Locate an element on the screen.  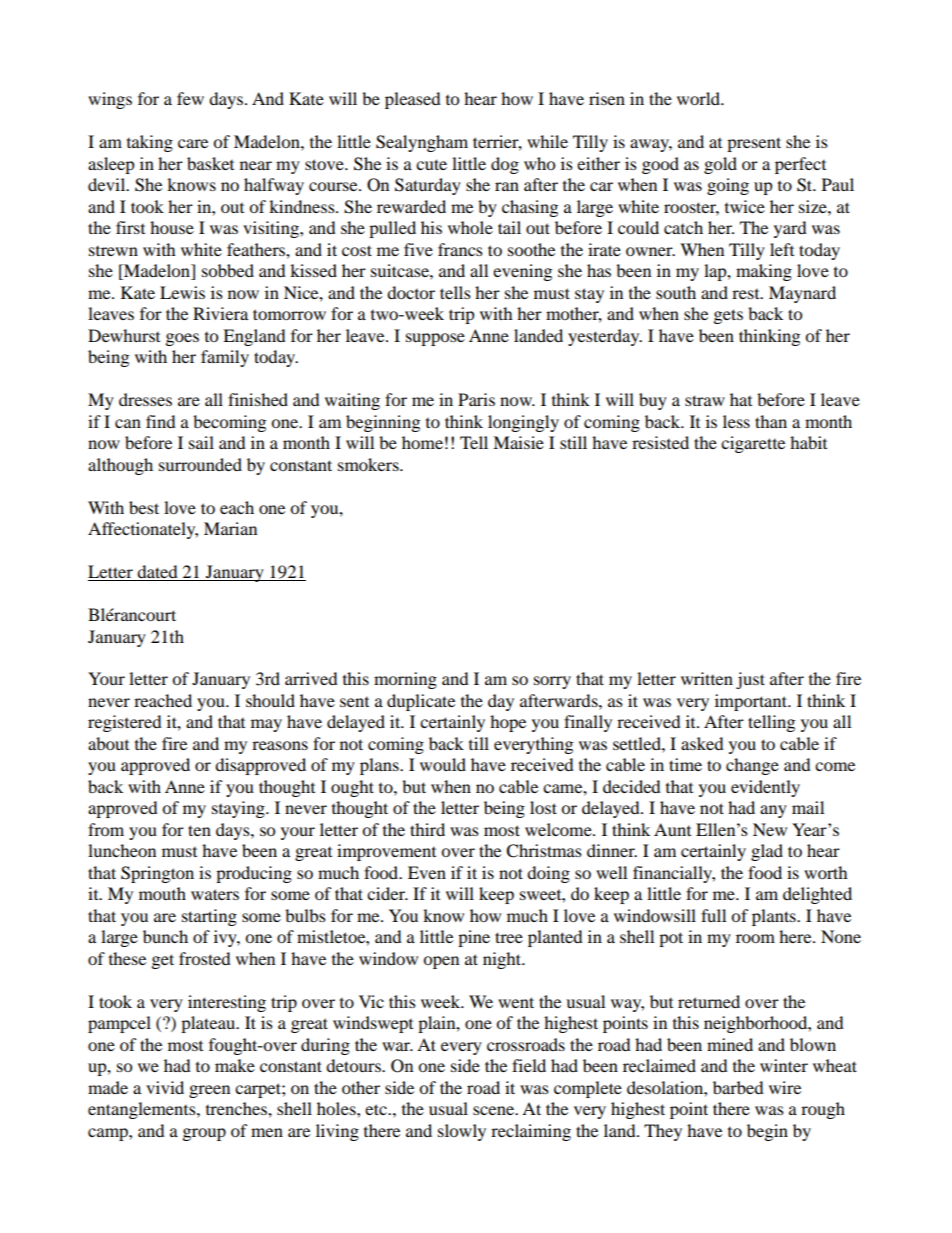
green is located at coordinates (209, 1091).
